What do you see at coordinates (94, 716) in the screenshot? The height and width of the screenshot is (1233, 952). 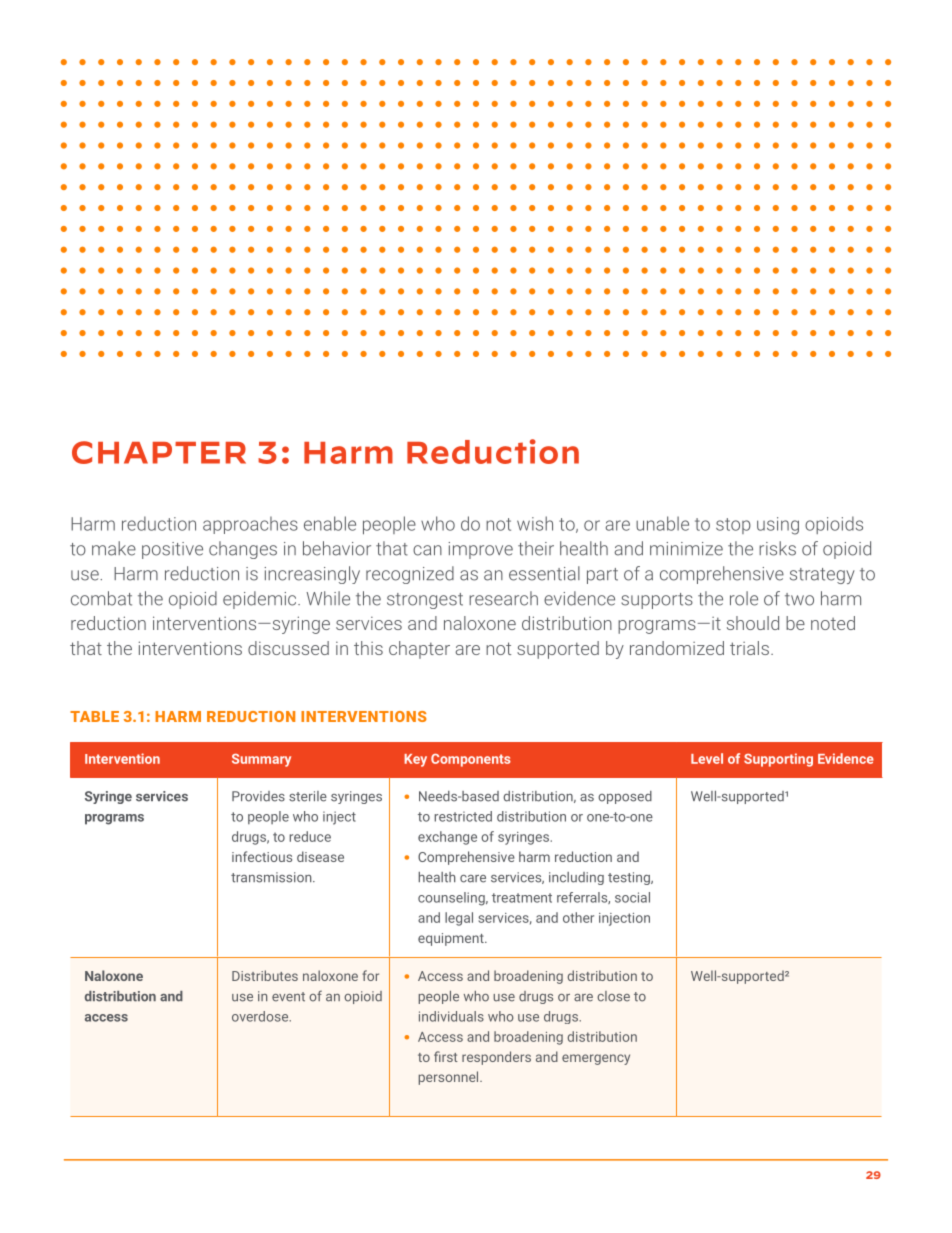 I see `TABLE` at bounding box center [94, 716].
